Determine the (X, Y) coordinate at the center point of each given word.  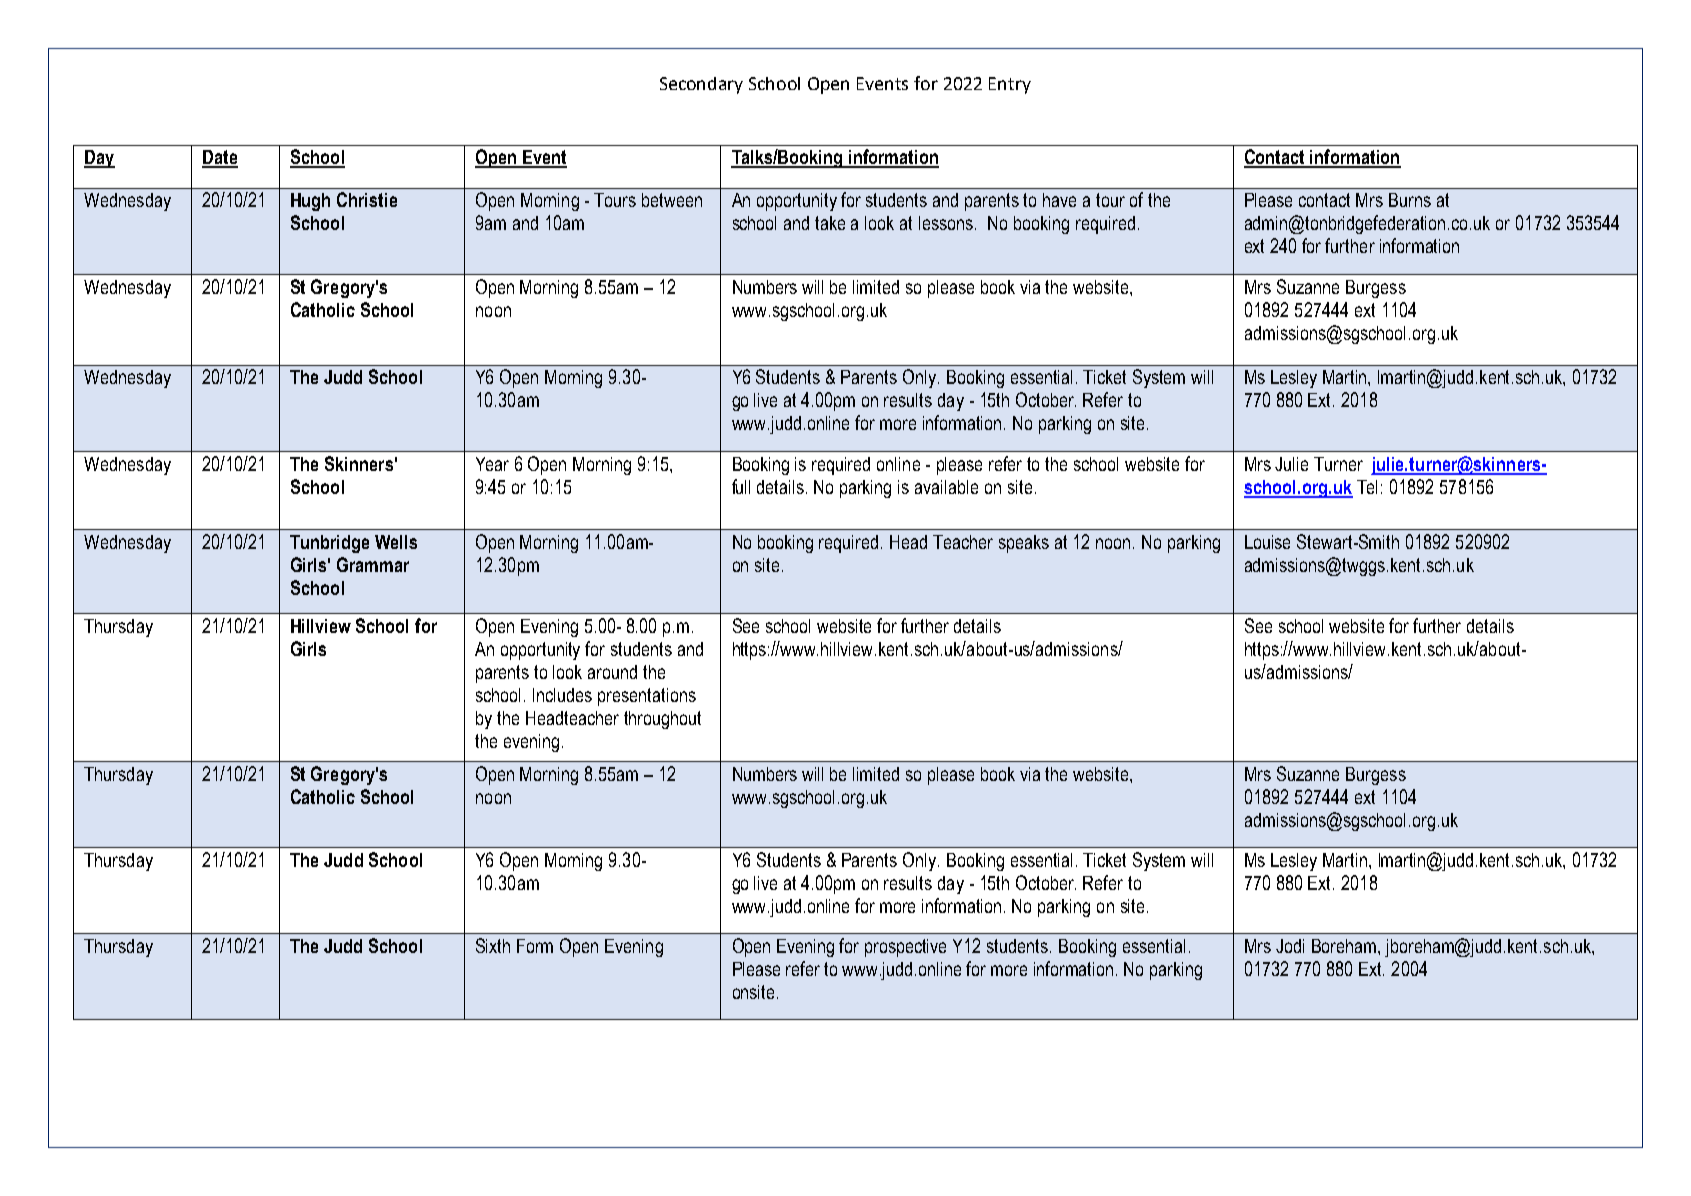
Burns (1410, 200)
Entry (1010, 85)
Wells (396, 542)
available (946, 487)
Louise (1267, 542)
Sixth (493, 945)
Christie (367, 199)
